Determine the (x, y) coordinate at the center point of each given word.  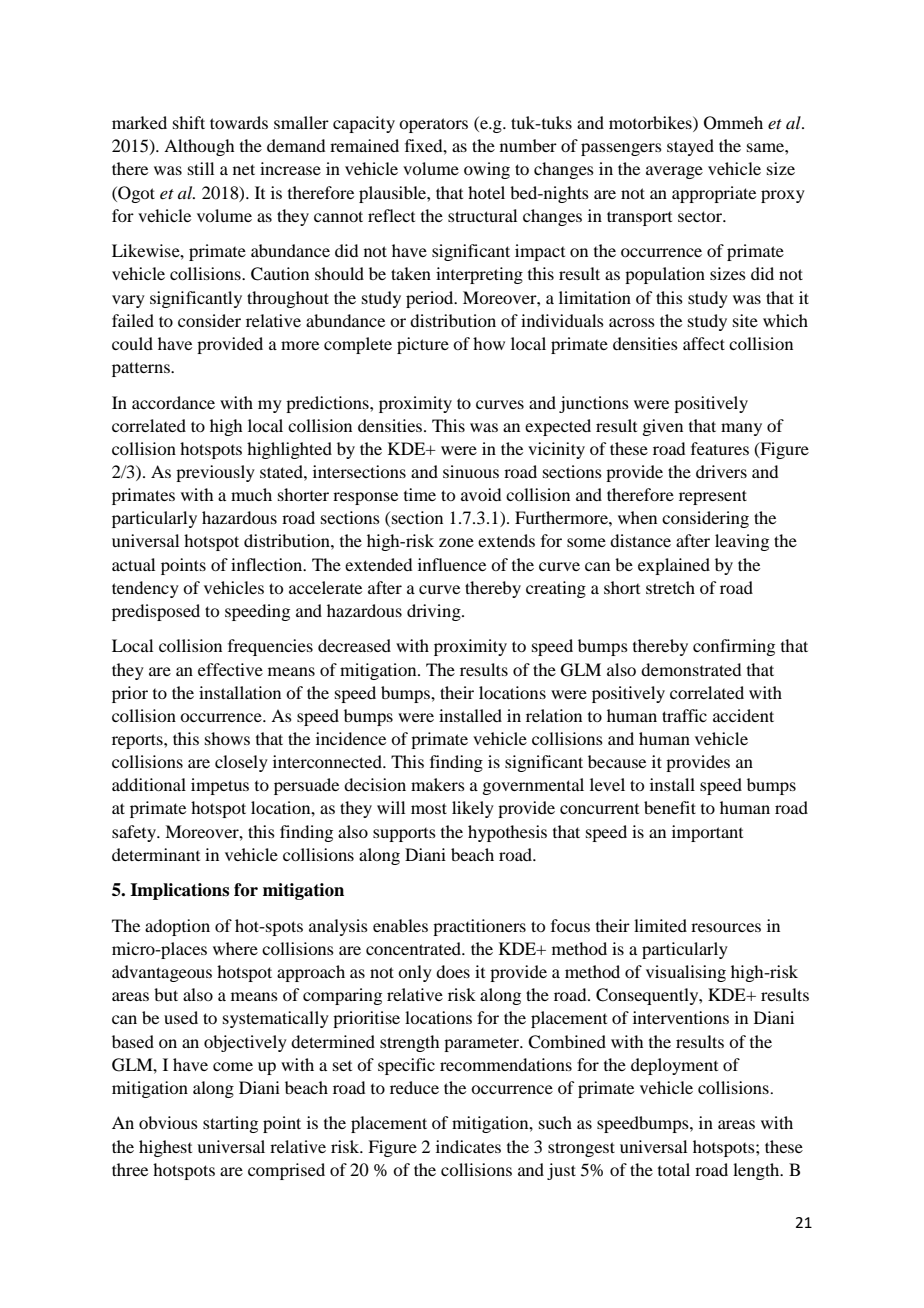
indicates (468, 1146)
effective (230, 669)
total (674, 1169)
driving (435, 612)
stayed (690, 147)
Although (199, 147)
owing (487, 170)
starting (230, 1124)
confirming (734, 647)
